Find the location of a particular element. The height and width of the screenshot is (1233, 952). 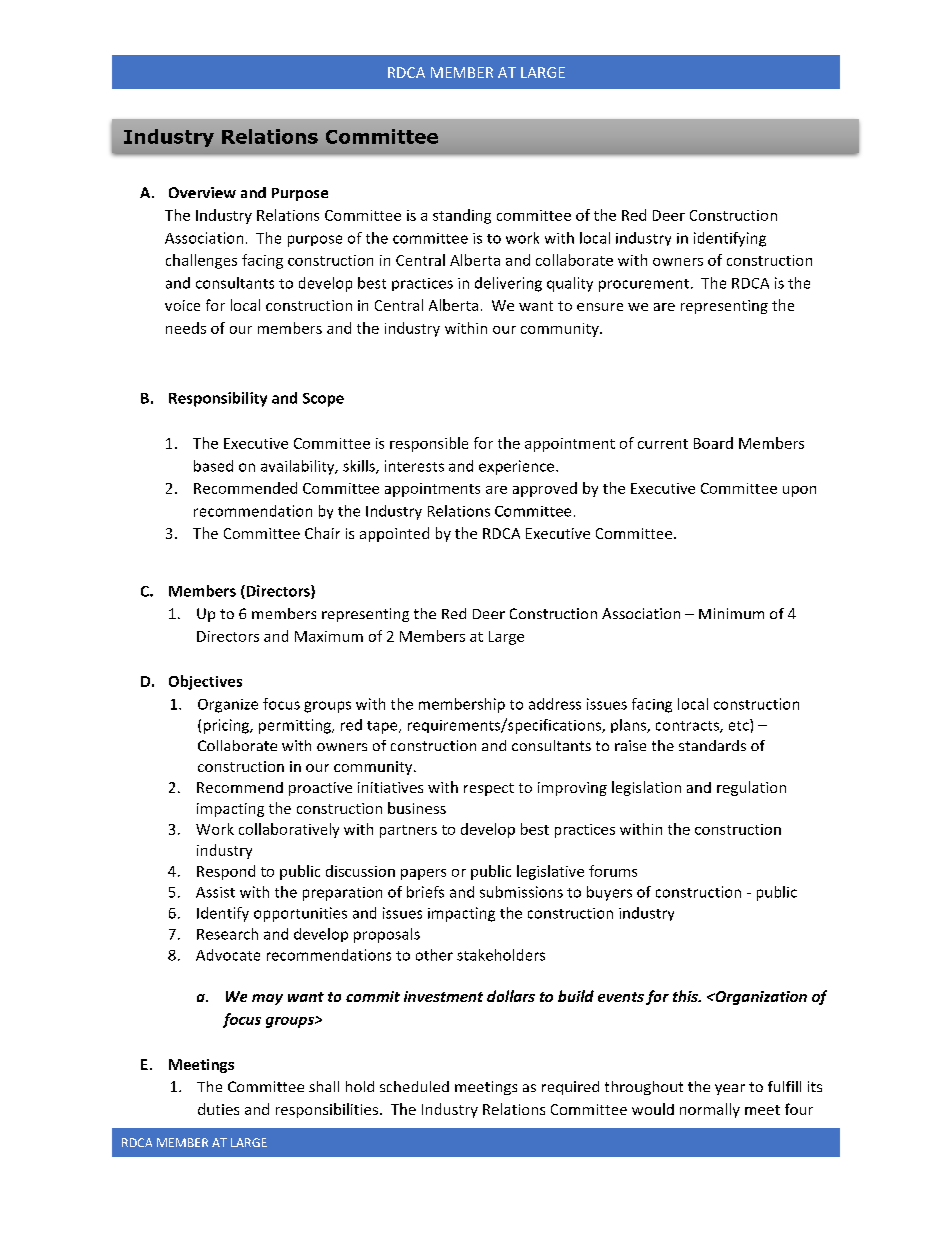

approved is located at coordinates (545, 489).
